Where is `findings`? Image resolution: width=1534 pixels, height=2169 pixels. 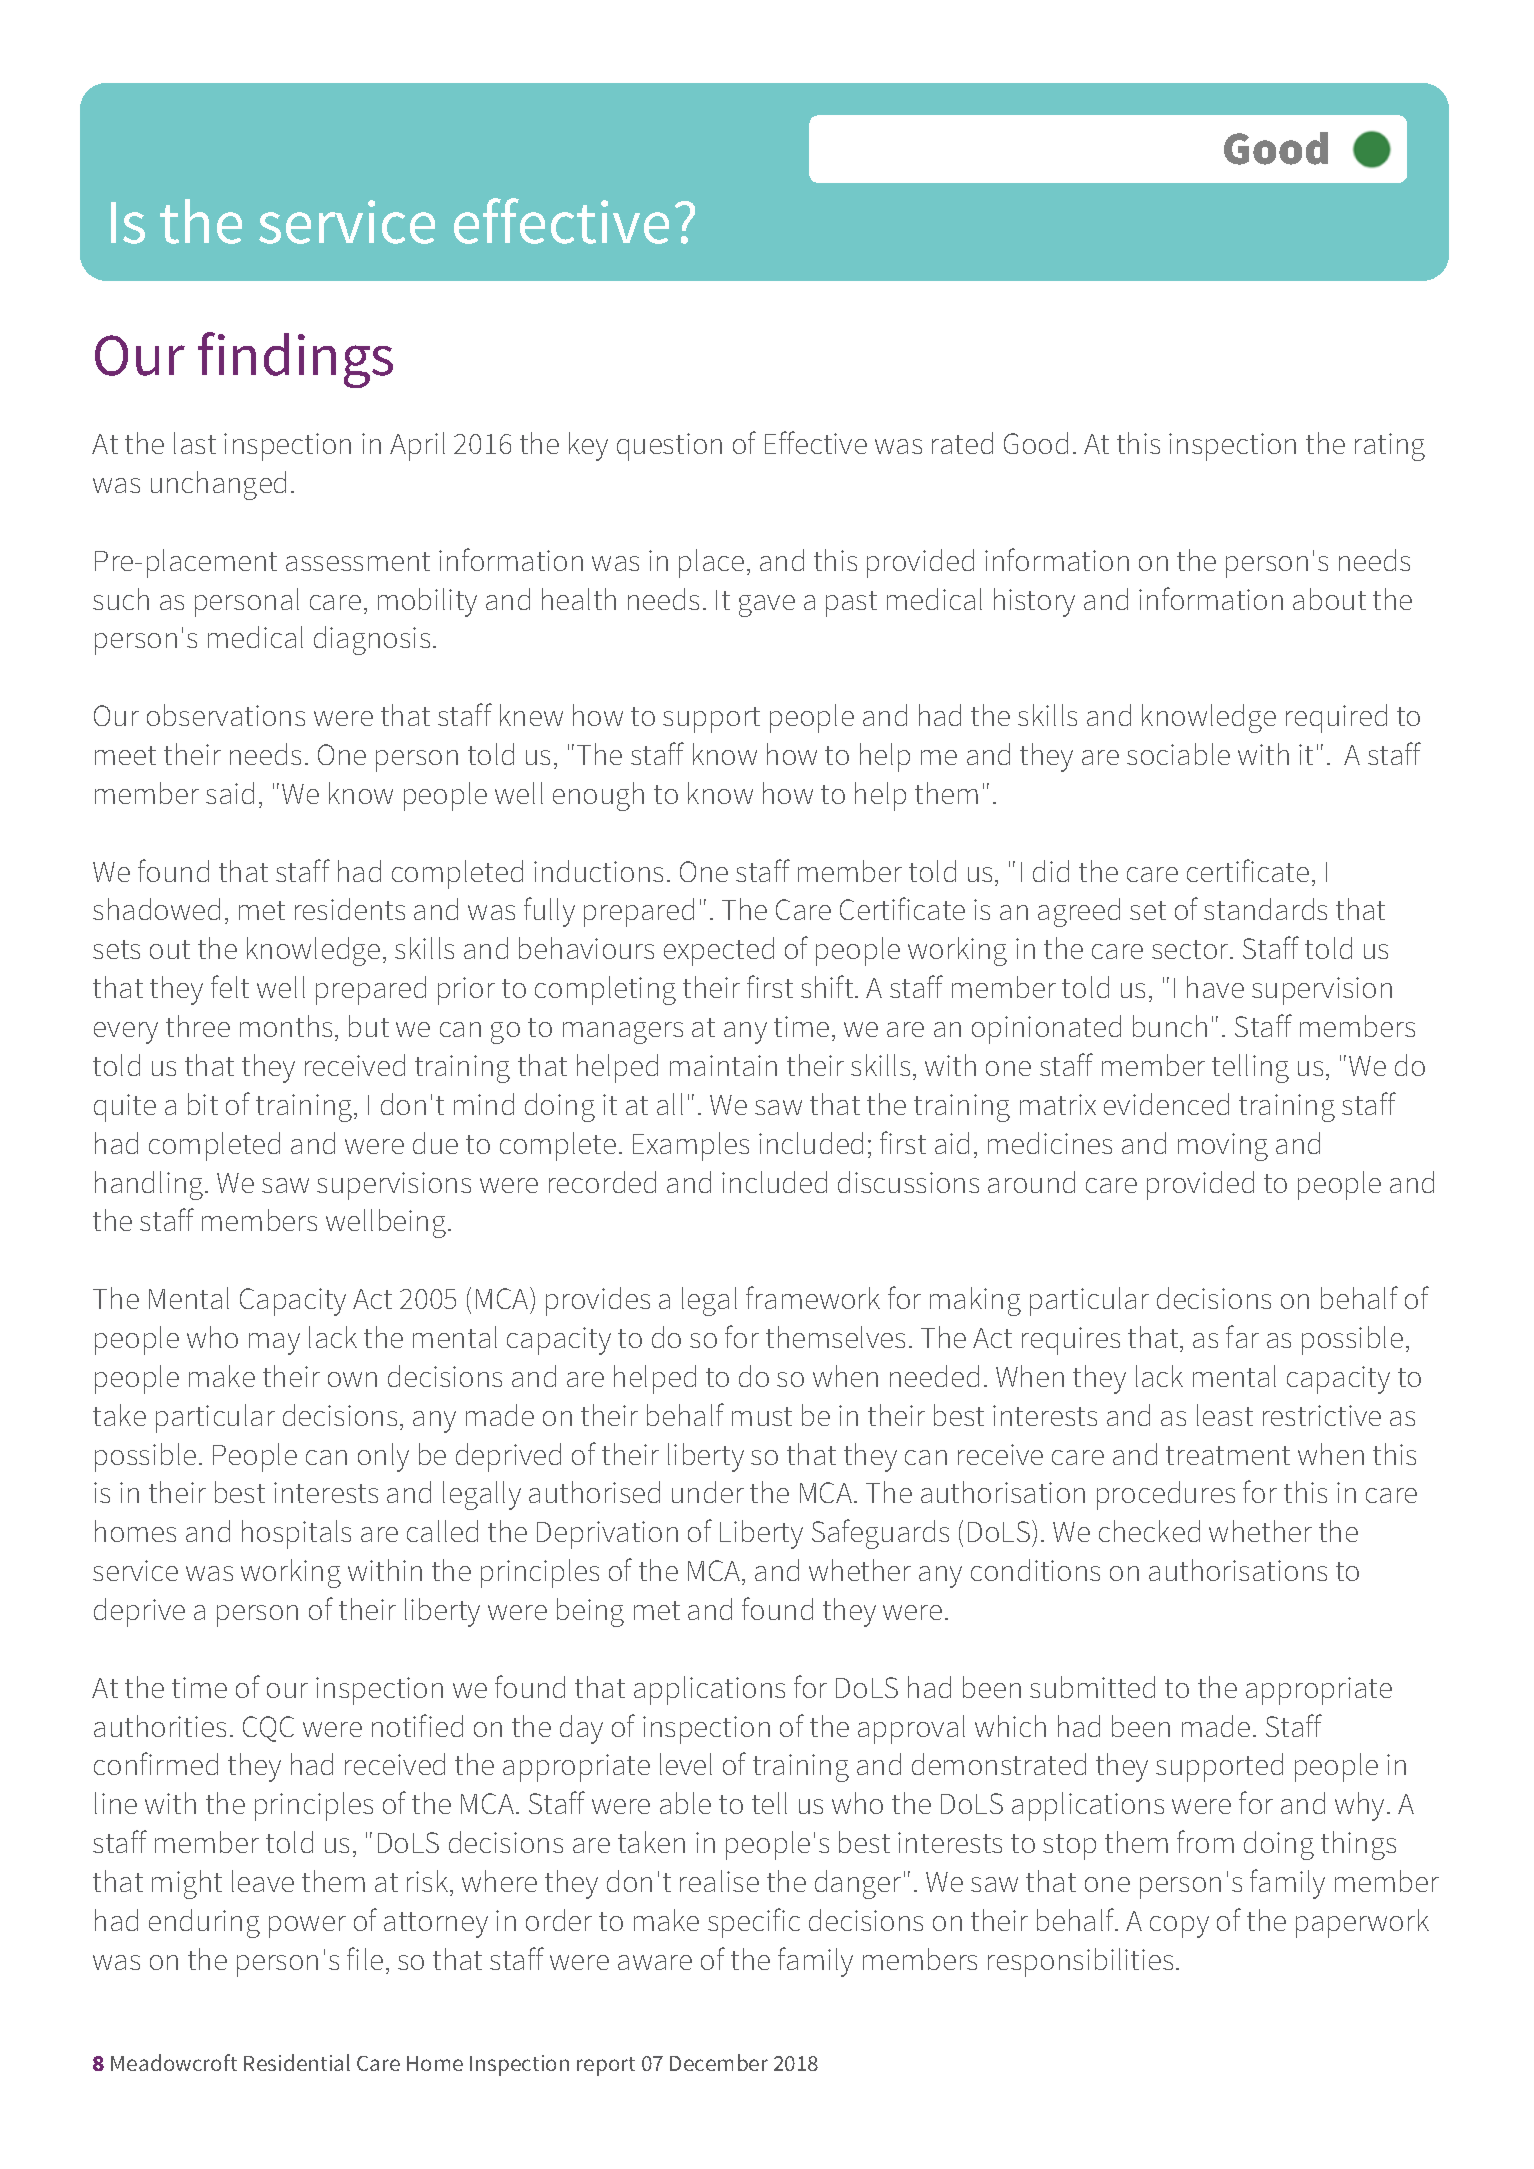
findings is located at coordinates (295, 360).
